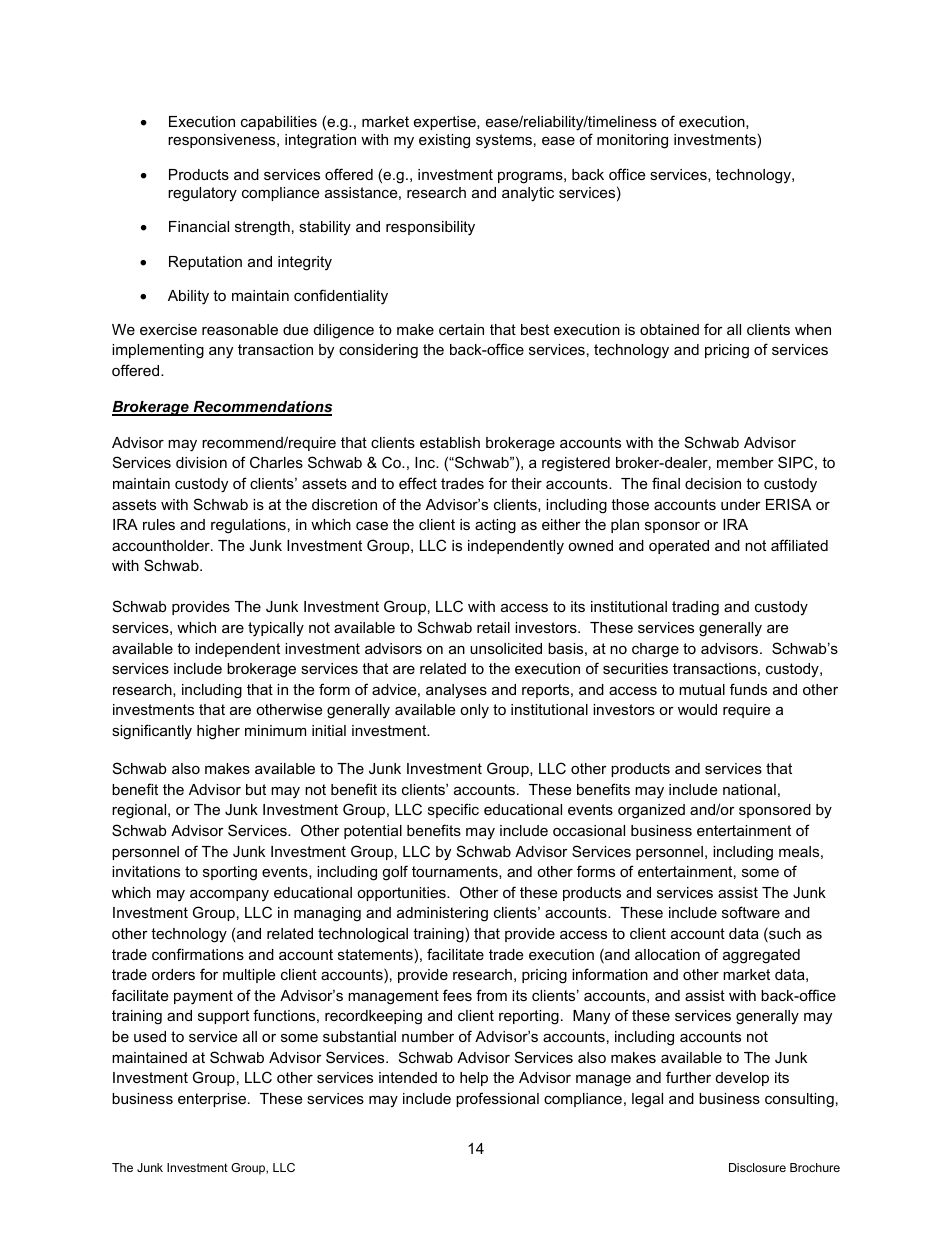 The height and width of the screenshot is (1233, 952). Describe the element at coordinates (450, 442) in the screenshot. I see `establish` at that location.
